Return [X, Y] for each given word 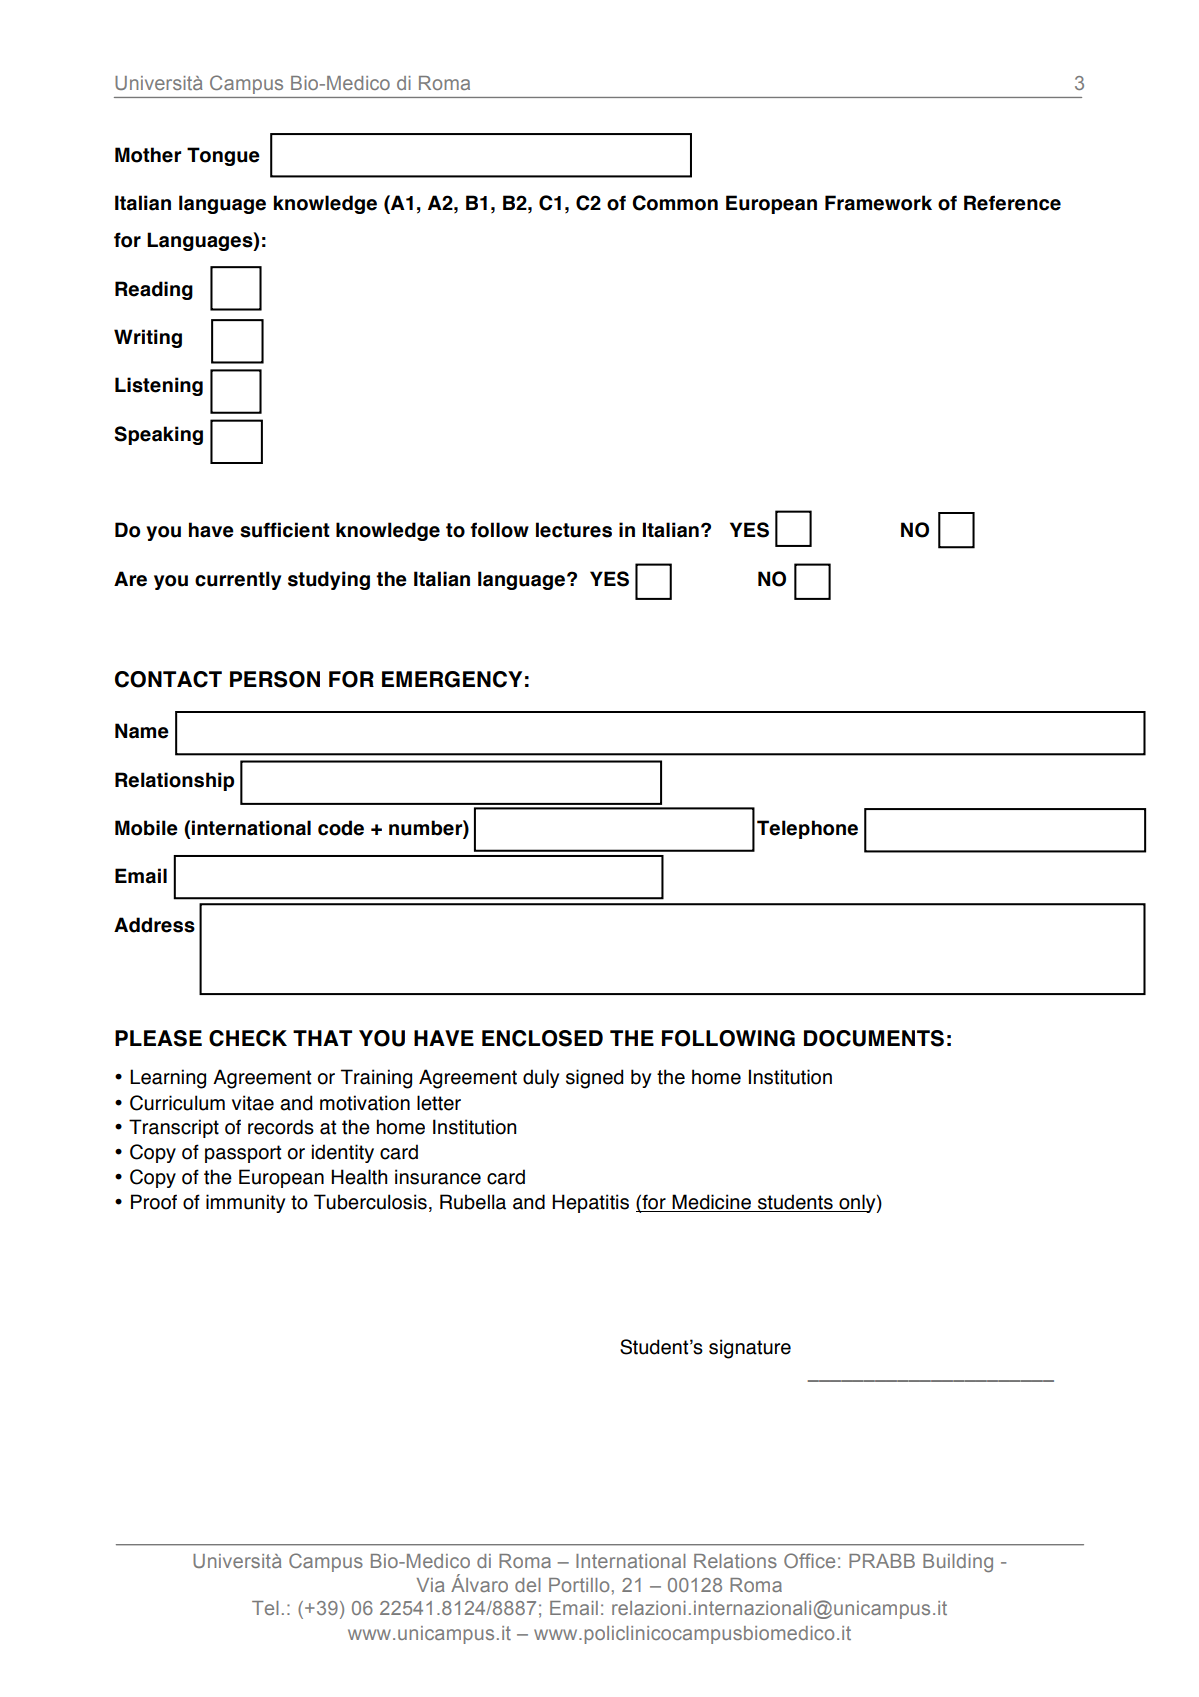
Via [430, 1585]
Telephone [807, 829]
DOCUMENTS [874, 1038]
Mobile [146, 828]
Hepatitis [590, 1203]
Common [675, 203]
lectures [574, 530]
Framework [878, 203]
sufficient [285, 530]
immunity [245, 1203]
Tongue [223, 156]
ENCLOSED [542, 1038]
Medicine [711, 1203]
